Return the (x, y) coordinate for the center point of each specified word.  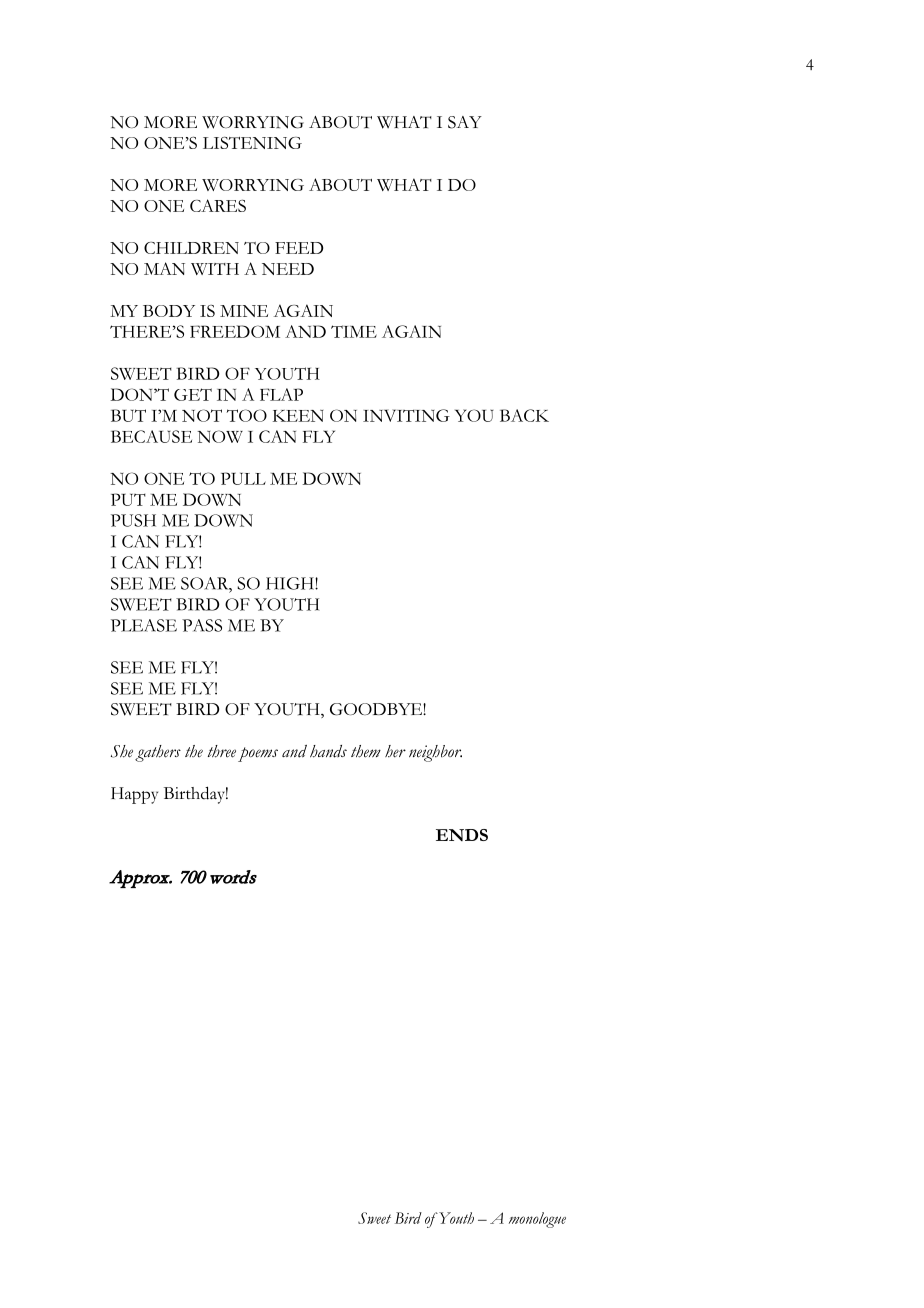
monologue (537, 1220)
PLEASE (144, 625)
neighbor (435, 753)
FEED (299, 248)
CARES (218, 205)
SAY (465, 122)
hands (328, 751)
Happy (134, 795)
